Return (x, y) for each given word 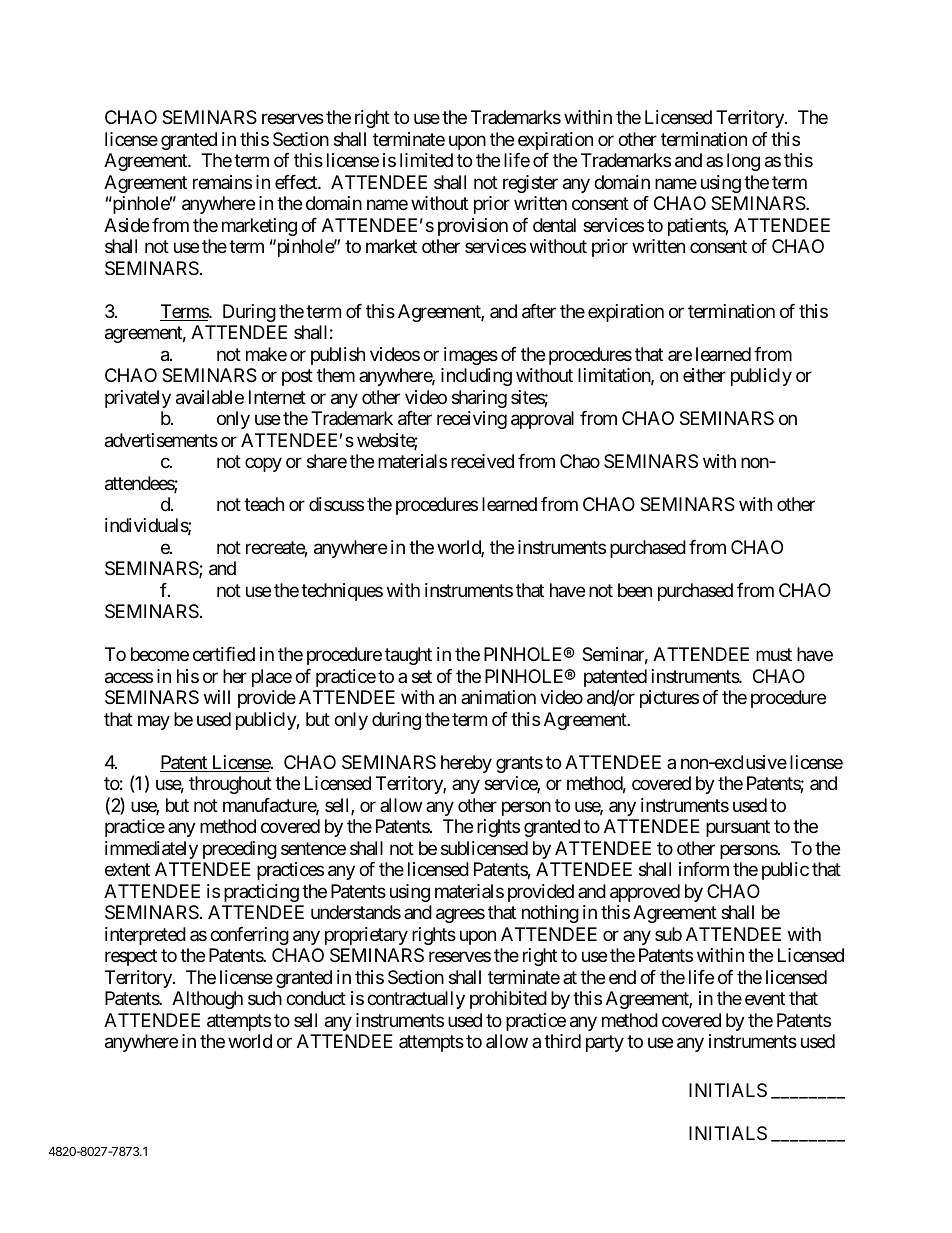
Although (207, 1000)
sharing (479, 399)
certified (224, 654)
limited (426, 160)
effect (297, 182)
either (704, 375)
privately (138, 399)
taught (408, 656)
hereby (466, 764)
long (743, 162)
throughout (230, 785)
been (635, 590)
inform (704, 869)
